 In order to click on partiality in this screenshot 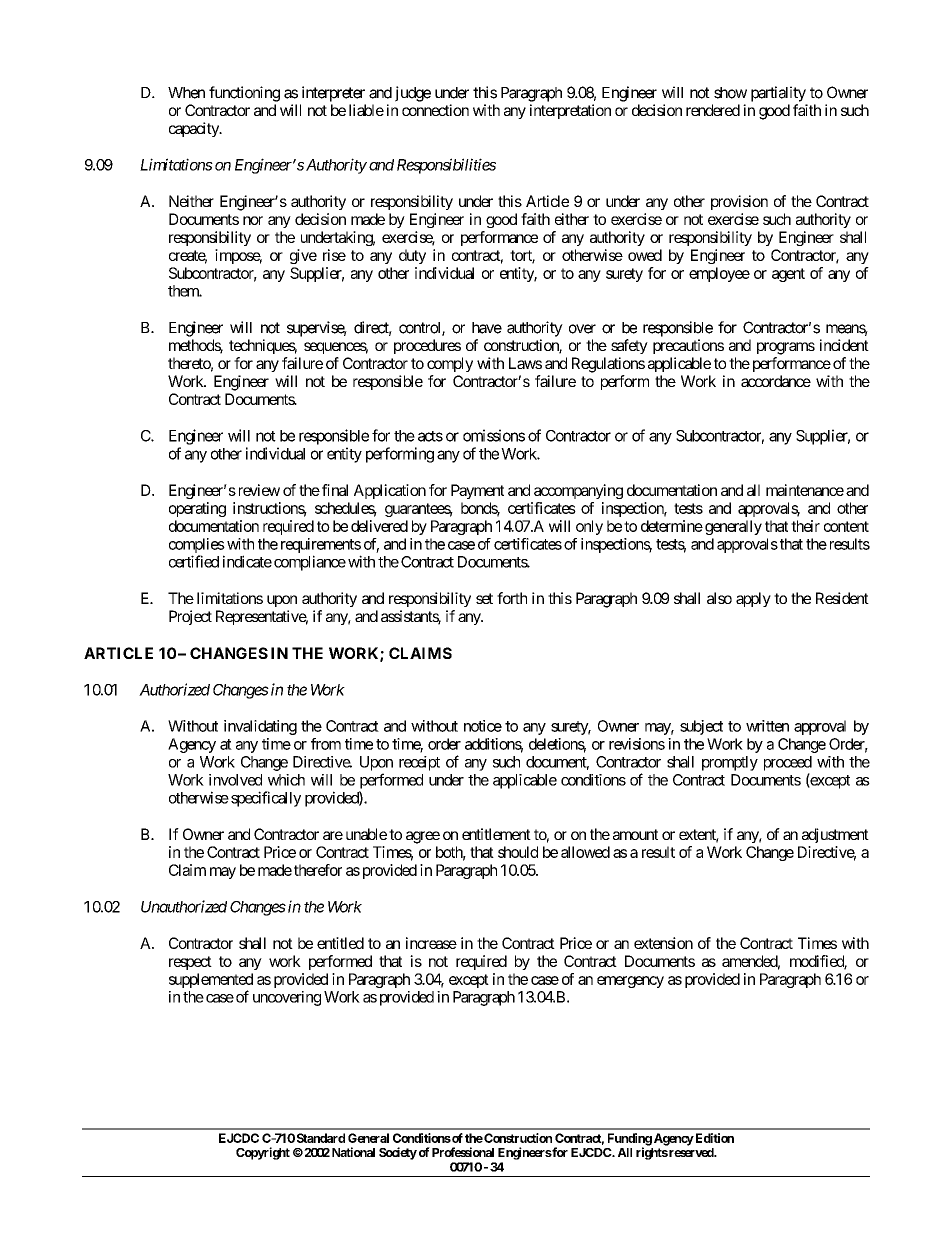, I will do `click(778, 94)`.
